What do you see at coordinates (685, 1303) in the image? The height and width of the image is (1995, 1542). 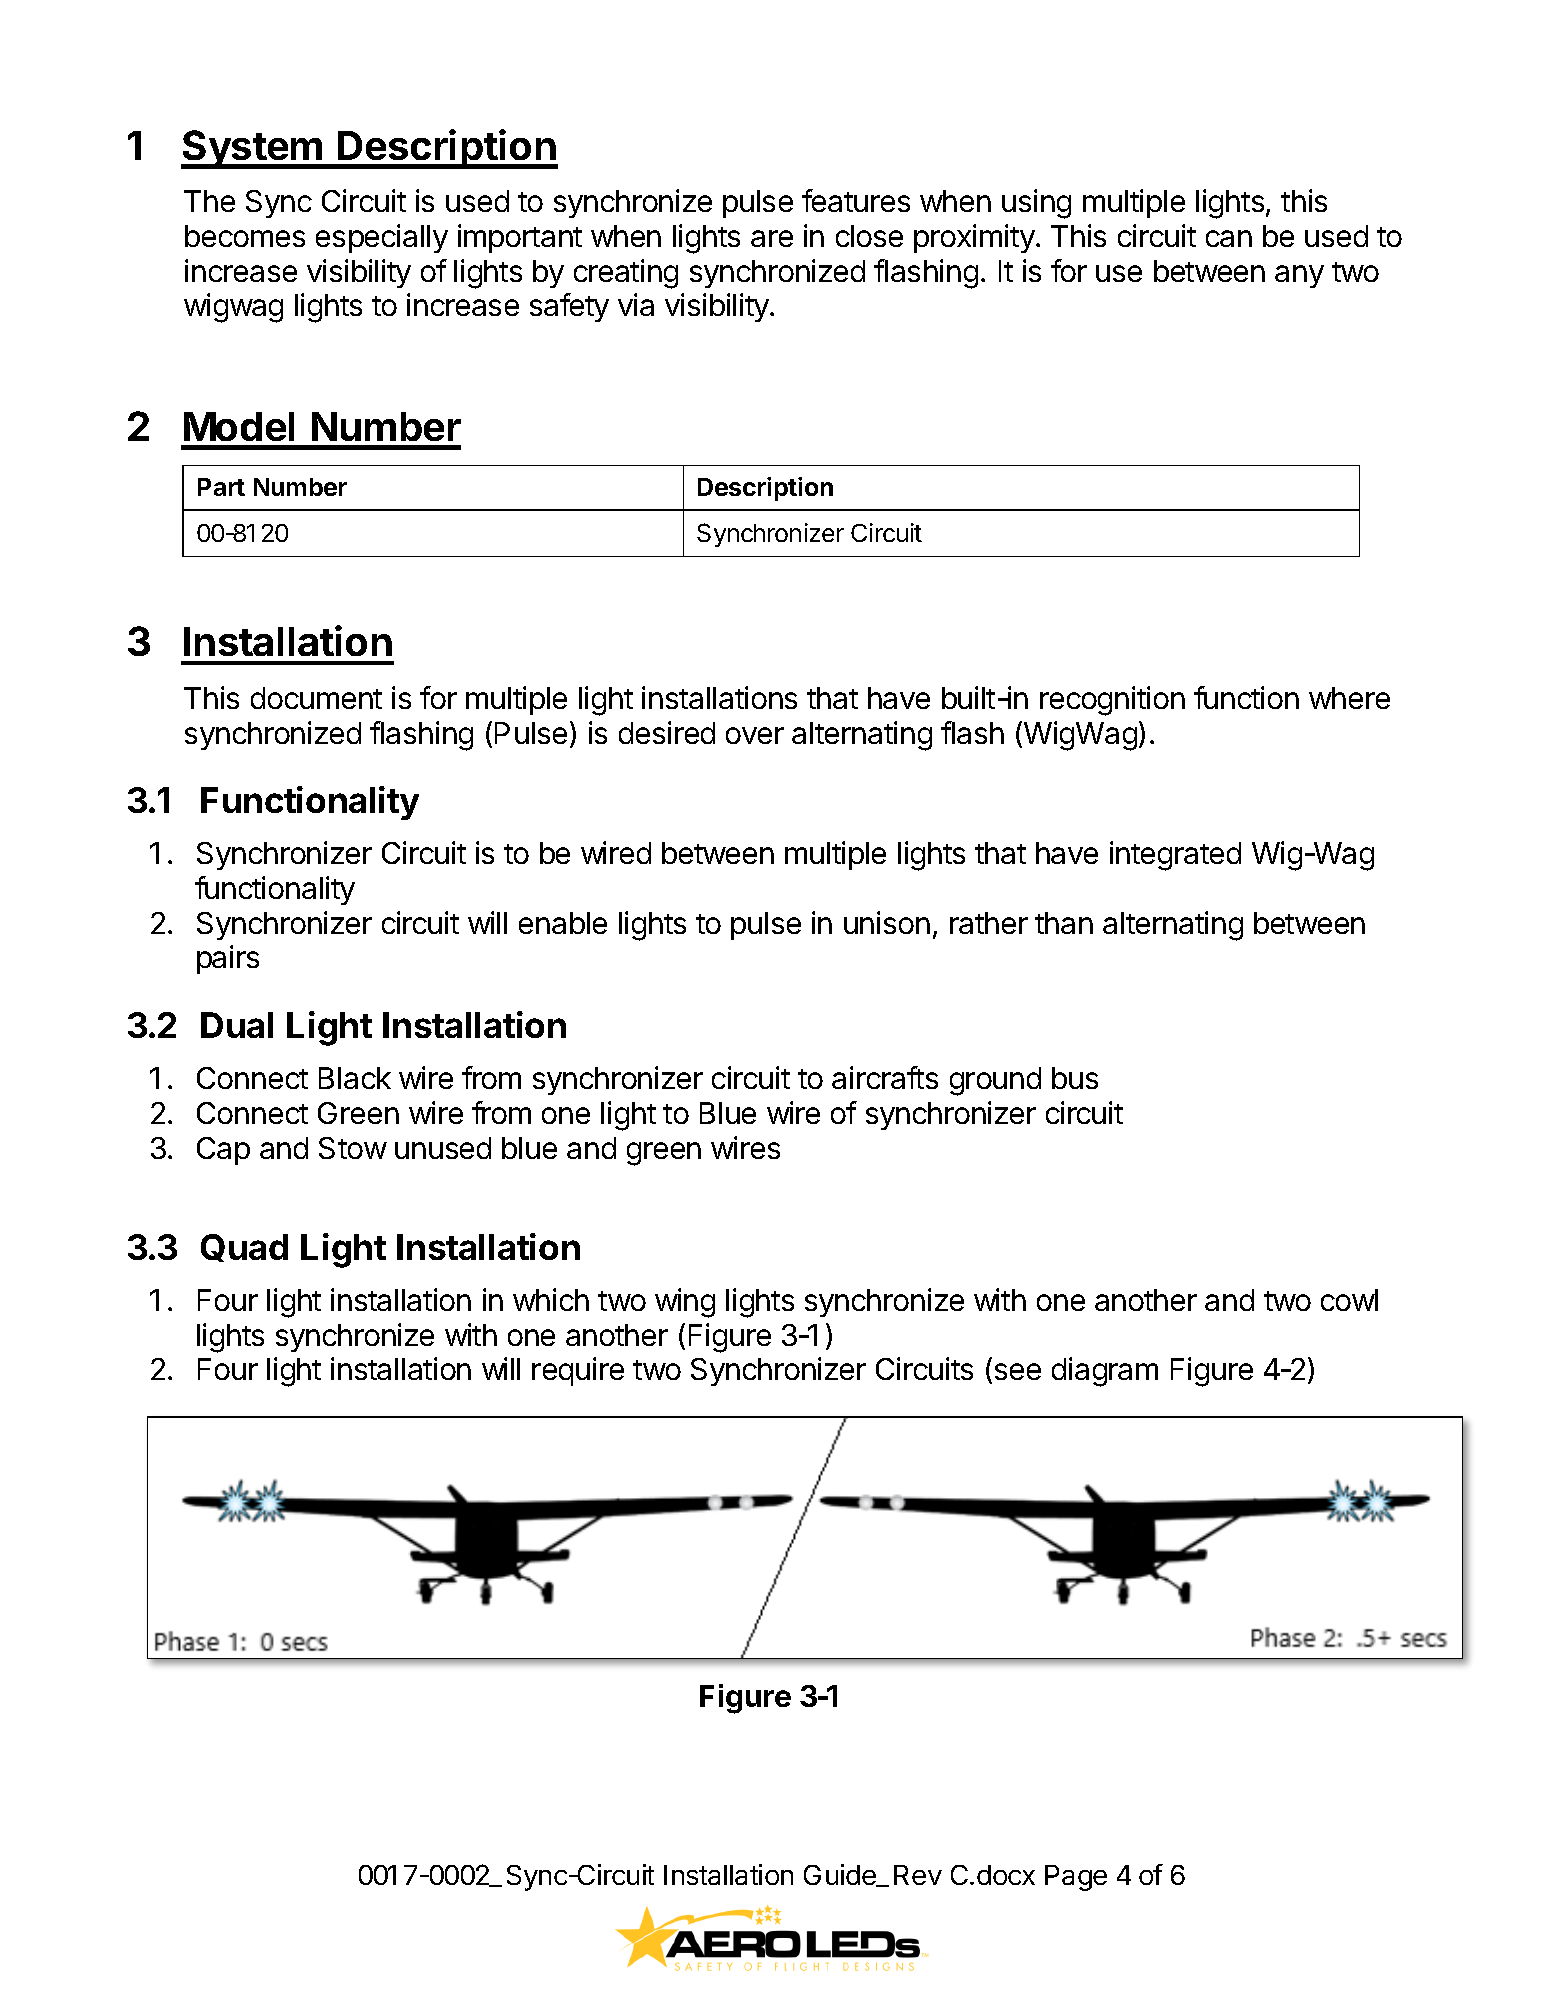 I see `wing` at bounding box center [685, 1303].
